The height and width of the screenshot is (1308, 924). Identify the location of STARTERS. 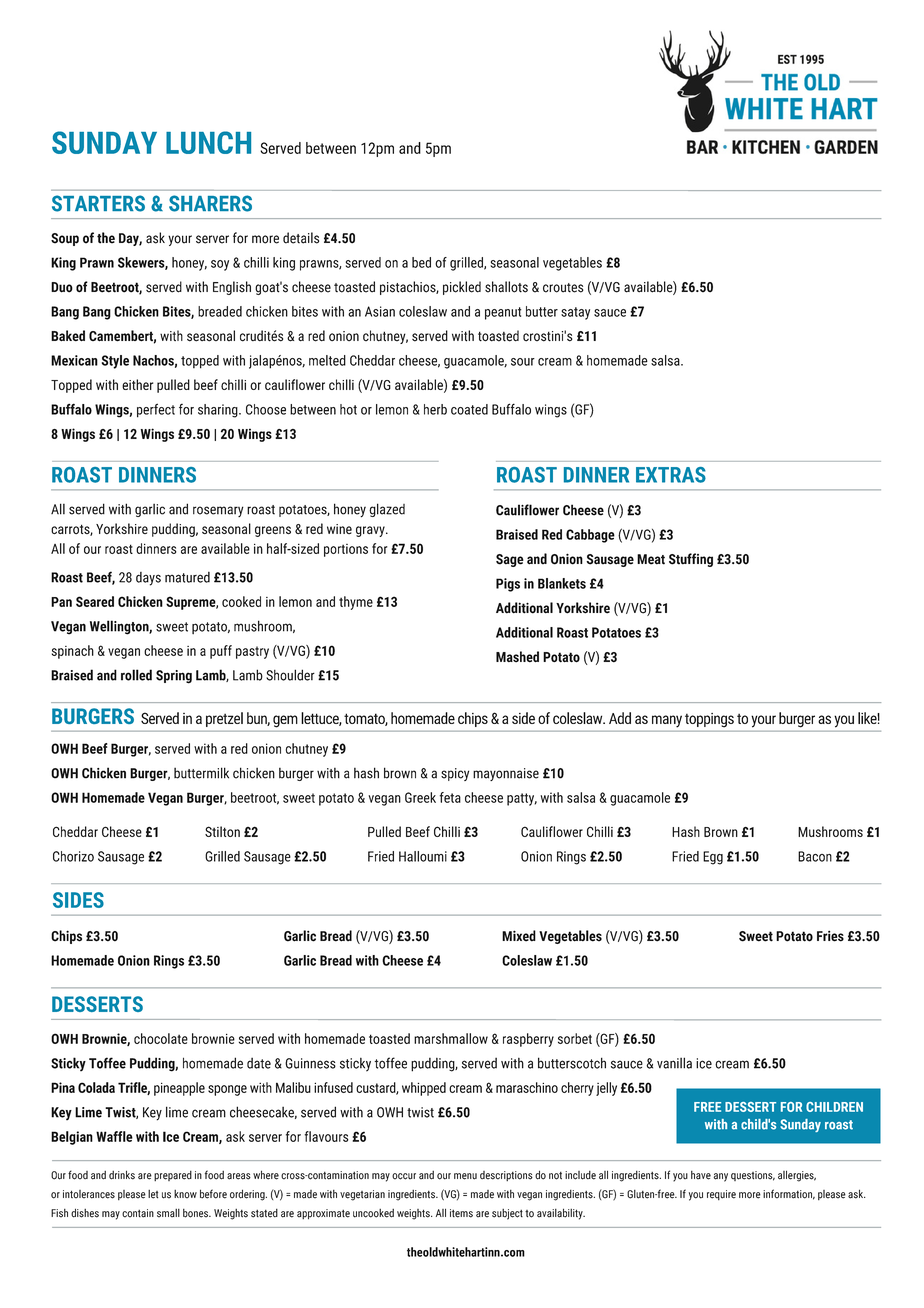
(98, 203).
